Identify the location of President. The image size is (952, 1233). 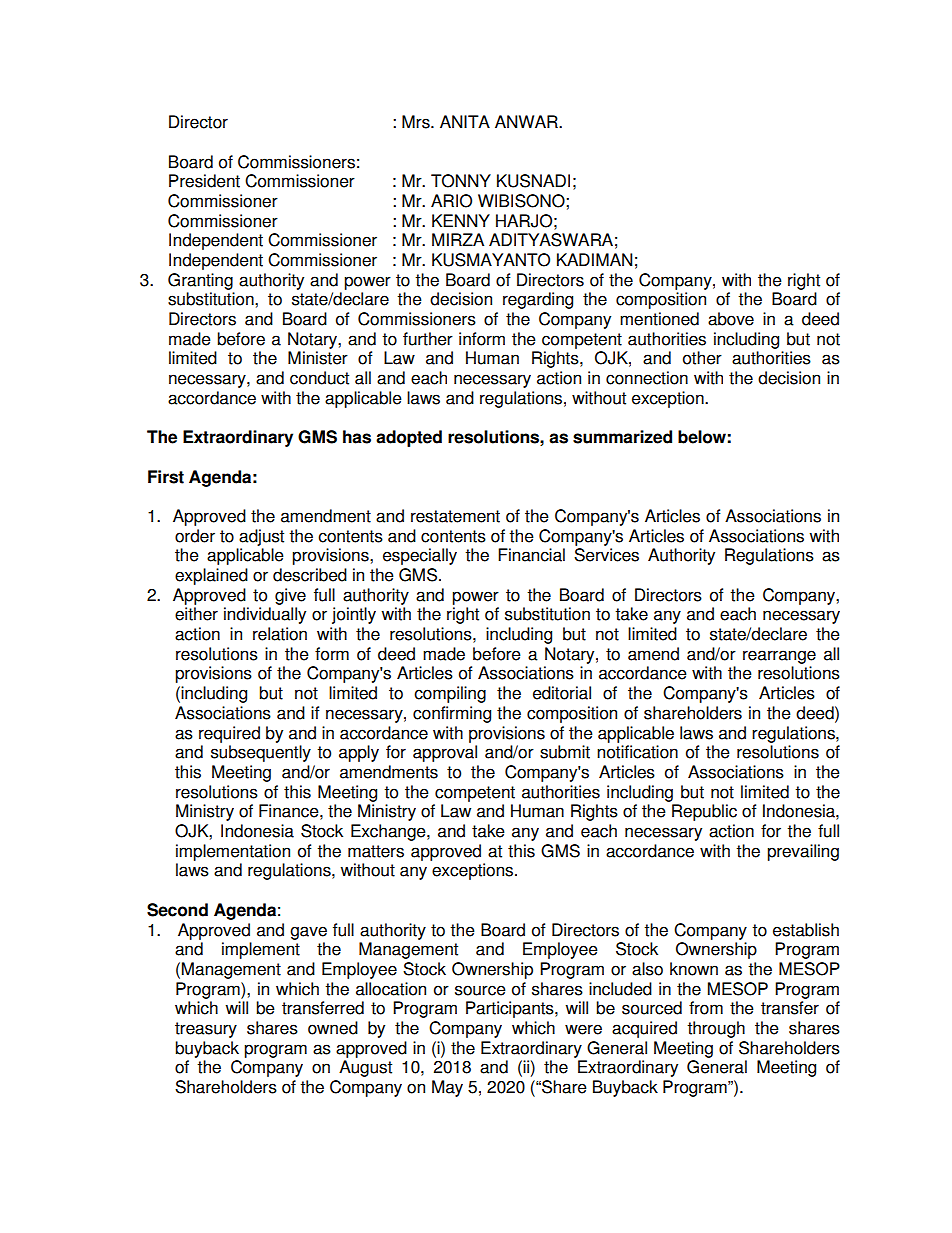
(204, 181).
